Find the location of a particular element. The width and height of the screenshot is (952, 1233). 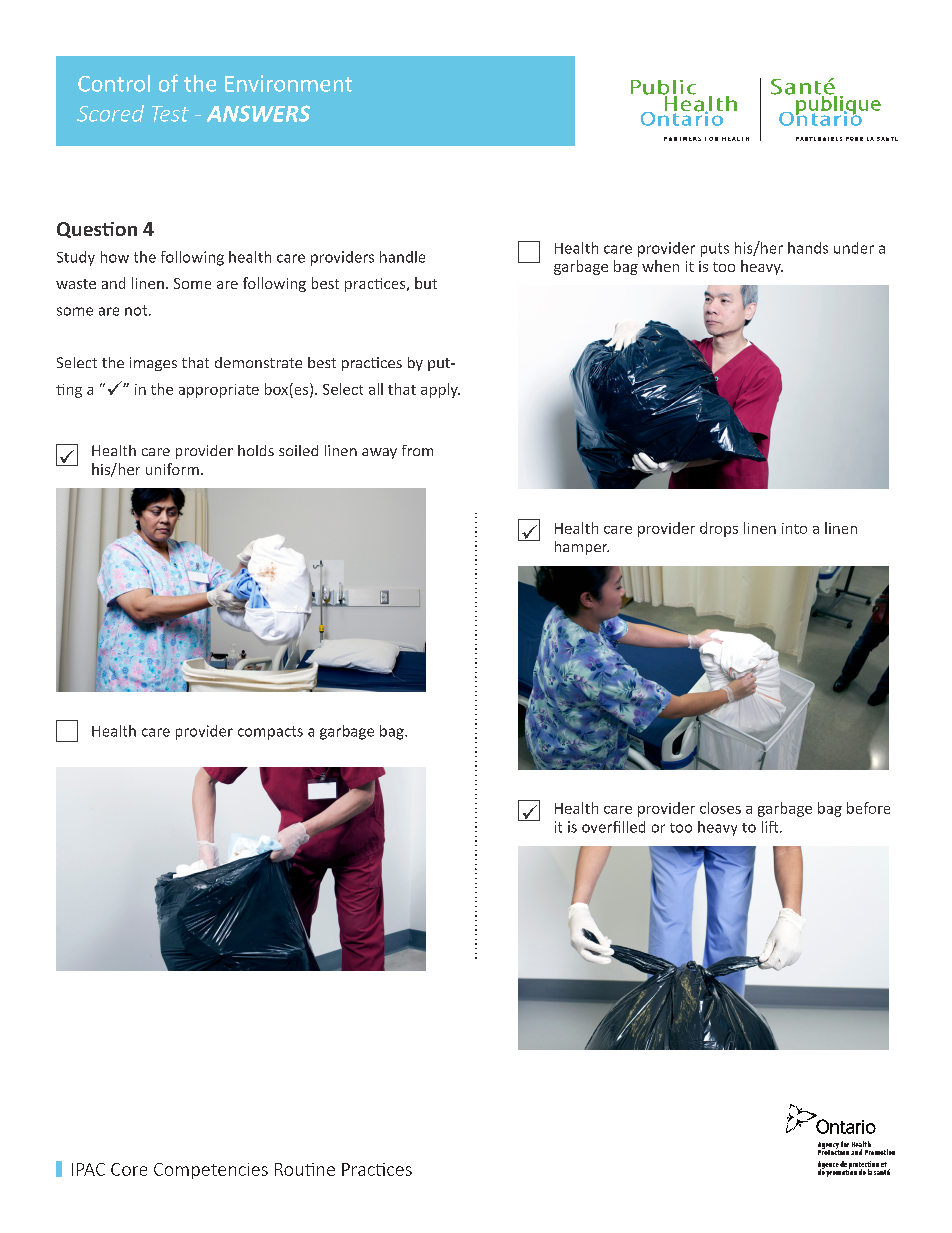

overfilled is located at coordinates (613, 827).
